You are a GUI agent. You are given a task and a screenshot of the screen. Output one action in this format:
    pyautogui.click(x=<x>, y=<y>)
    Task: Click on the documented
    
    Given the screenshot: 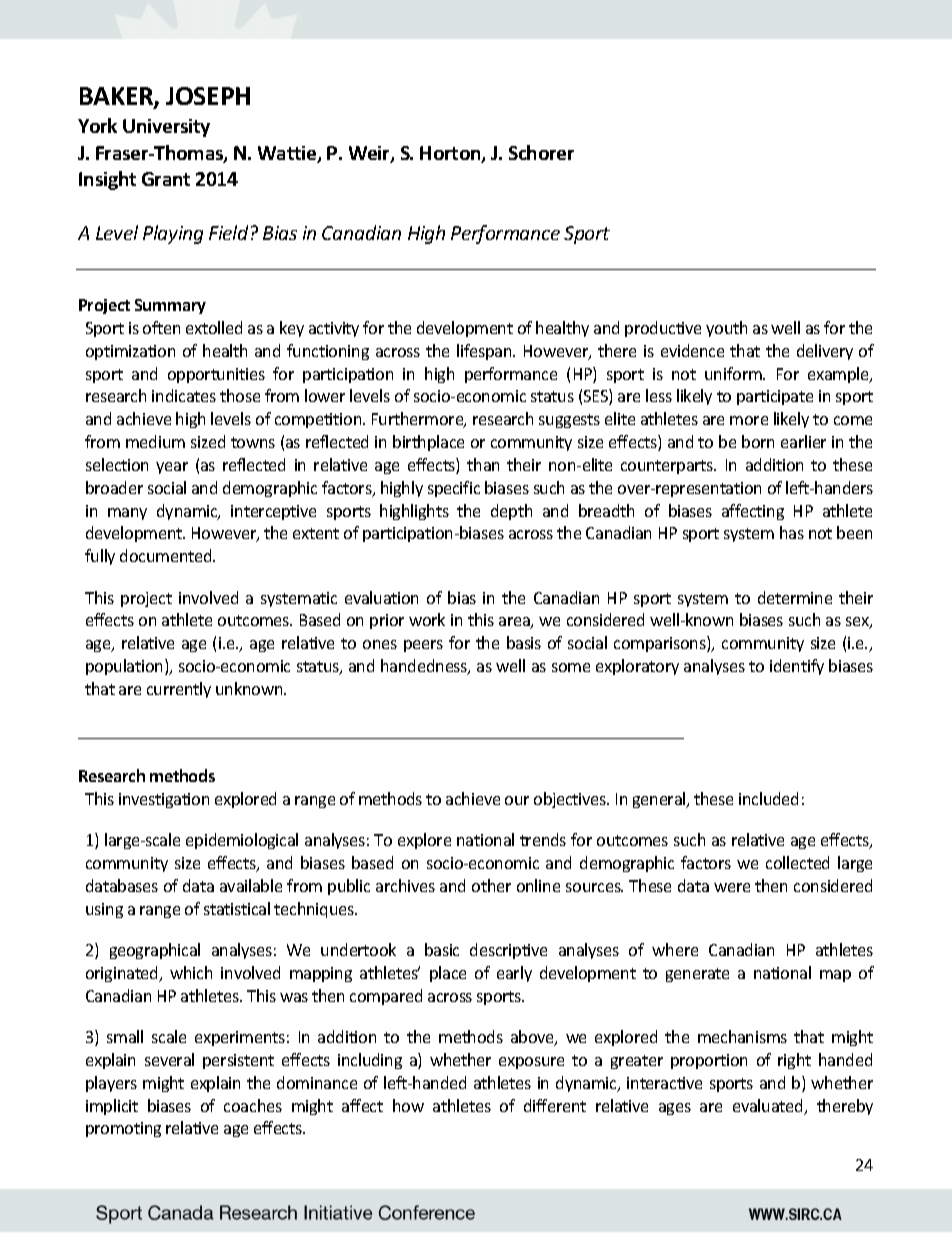 What is the action you would take?
    pyautogui.click(x=167, y=555)
